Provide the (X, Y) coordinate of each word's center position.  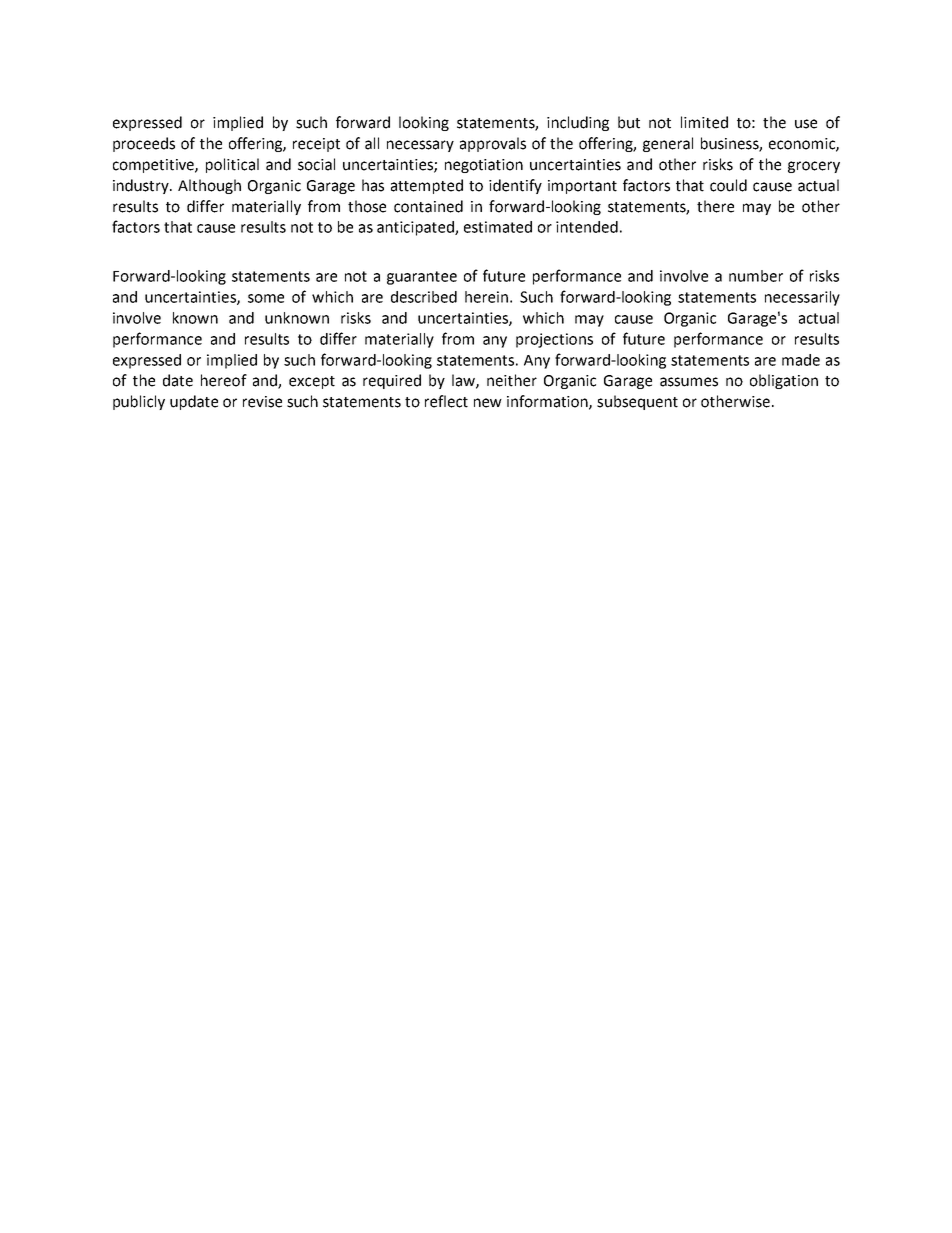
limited (704, 122)
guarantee (422, 278)
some (266, 298)
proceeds (144, 144)
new (488, 403)
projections (554, 340)
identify (515, 186)
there (715, 206)
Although (209, 186)
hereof (224, 380)
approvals (493, 144)
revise (262, 402)
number (756, 276)
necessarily (802, 298)
